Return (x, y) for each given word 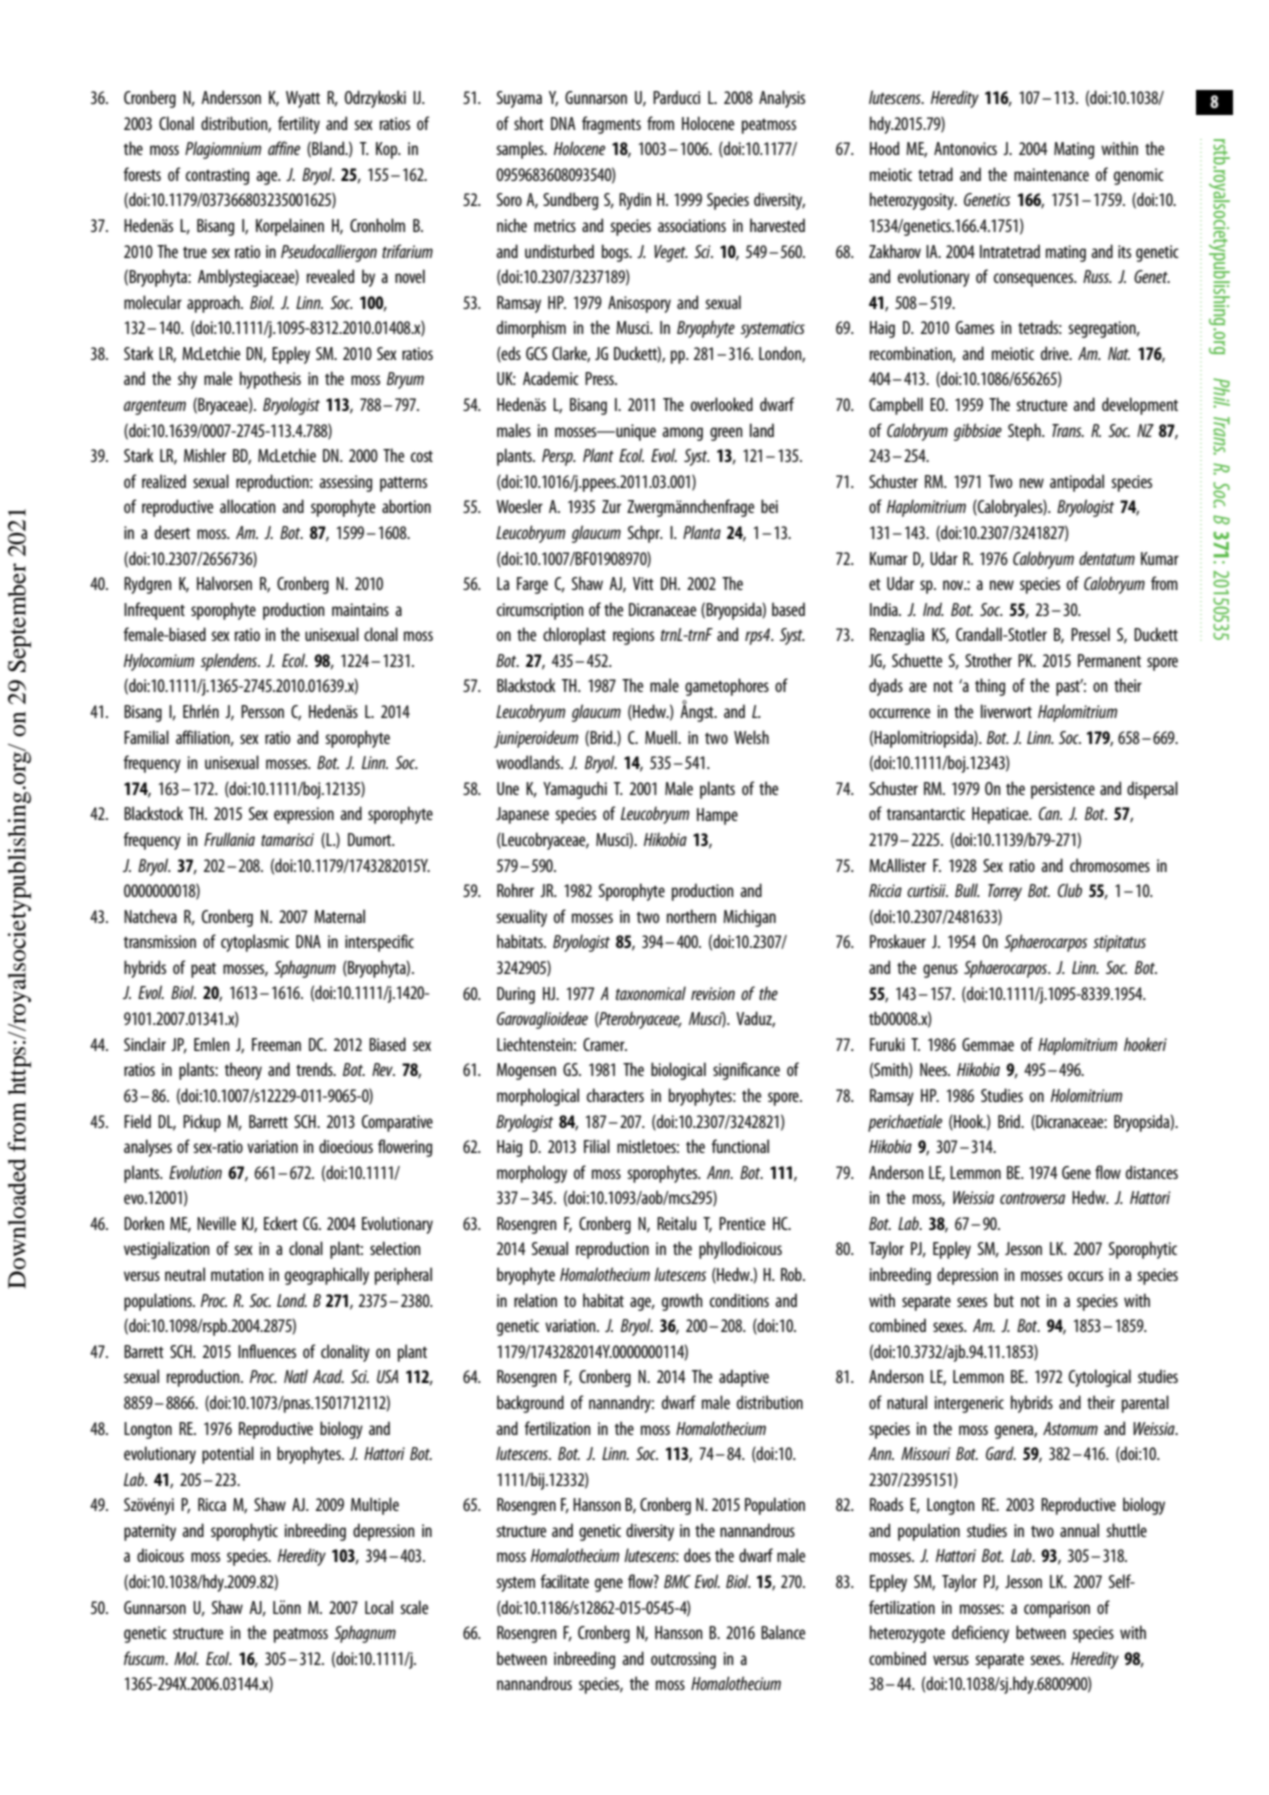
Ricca (212, 1504)
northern (691, 916)
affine (284, 148)
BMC (677, 1581)
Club (1070, 890)
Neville (216, 1223)
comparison (1057, 1609)
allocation (247, 506)
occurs (1085, 1276)
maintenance (1051, 174)
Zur (611, 506)
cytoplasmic (255, 943)
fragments (611, 125)
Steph (1025, 432)
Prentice (742, 1223)
